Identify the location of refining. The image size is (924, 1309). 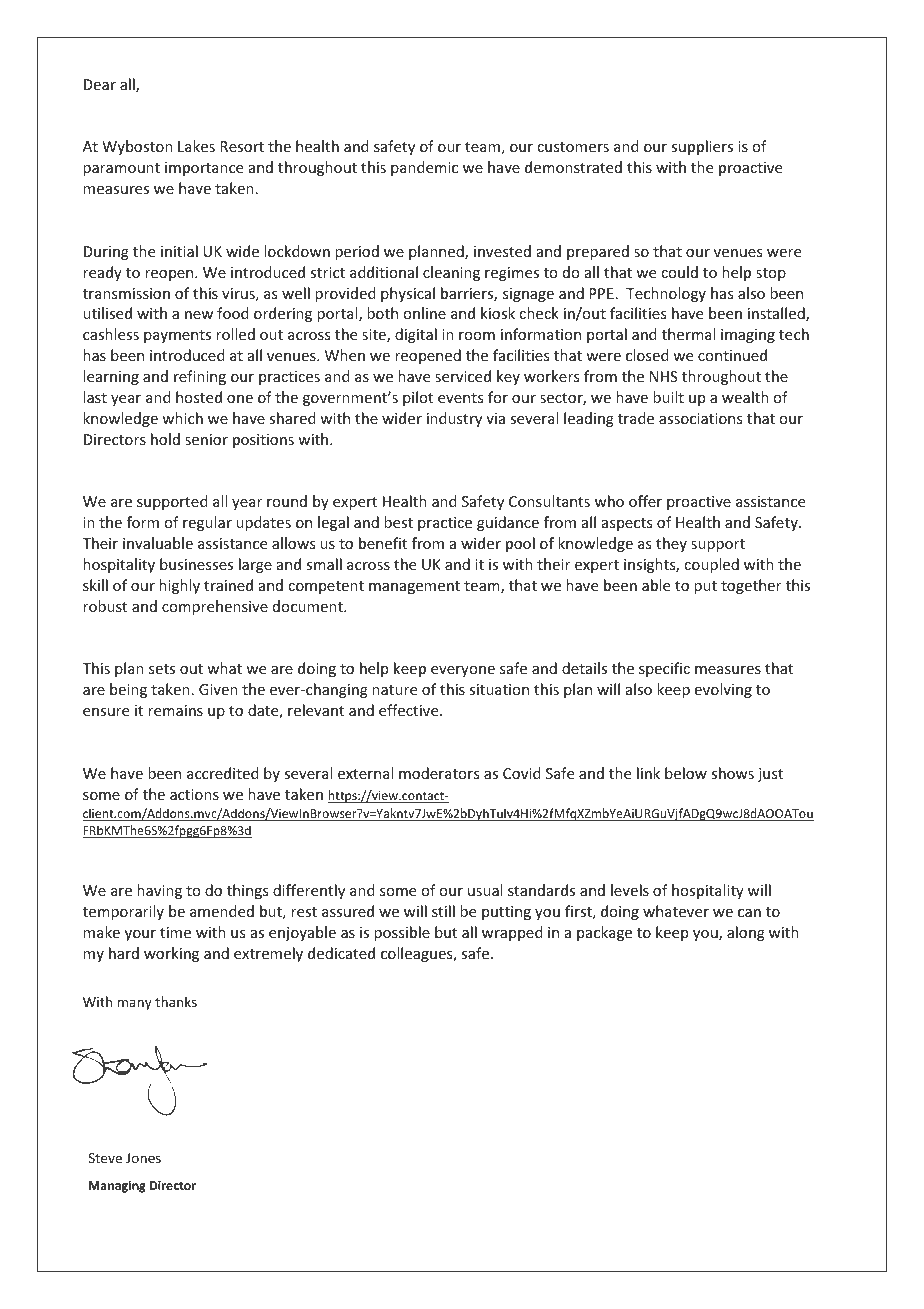
(200, 377).
